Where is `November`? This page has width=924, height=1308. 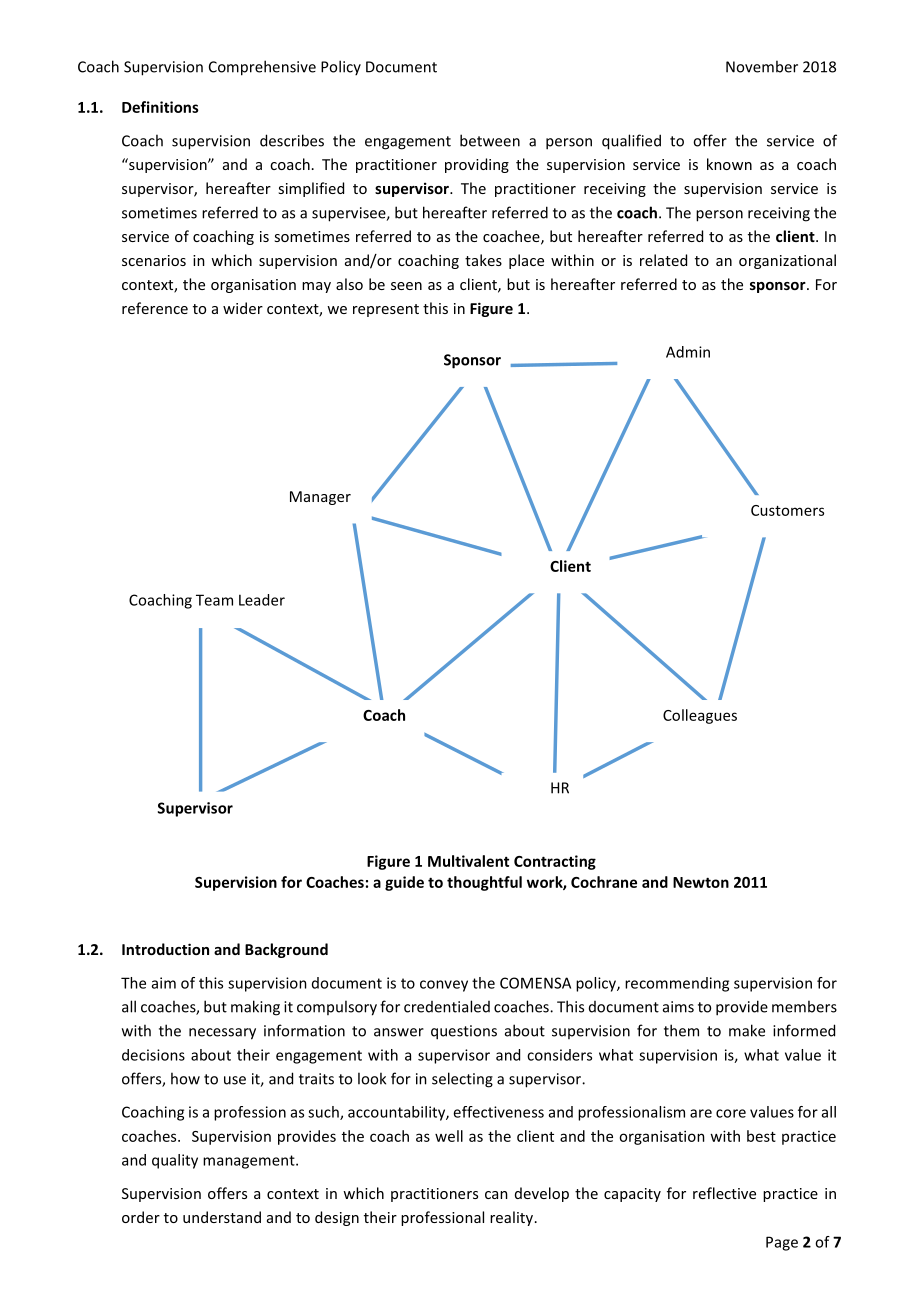
November is located at coordinates (762, 66).
